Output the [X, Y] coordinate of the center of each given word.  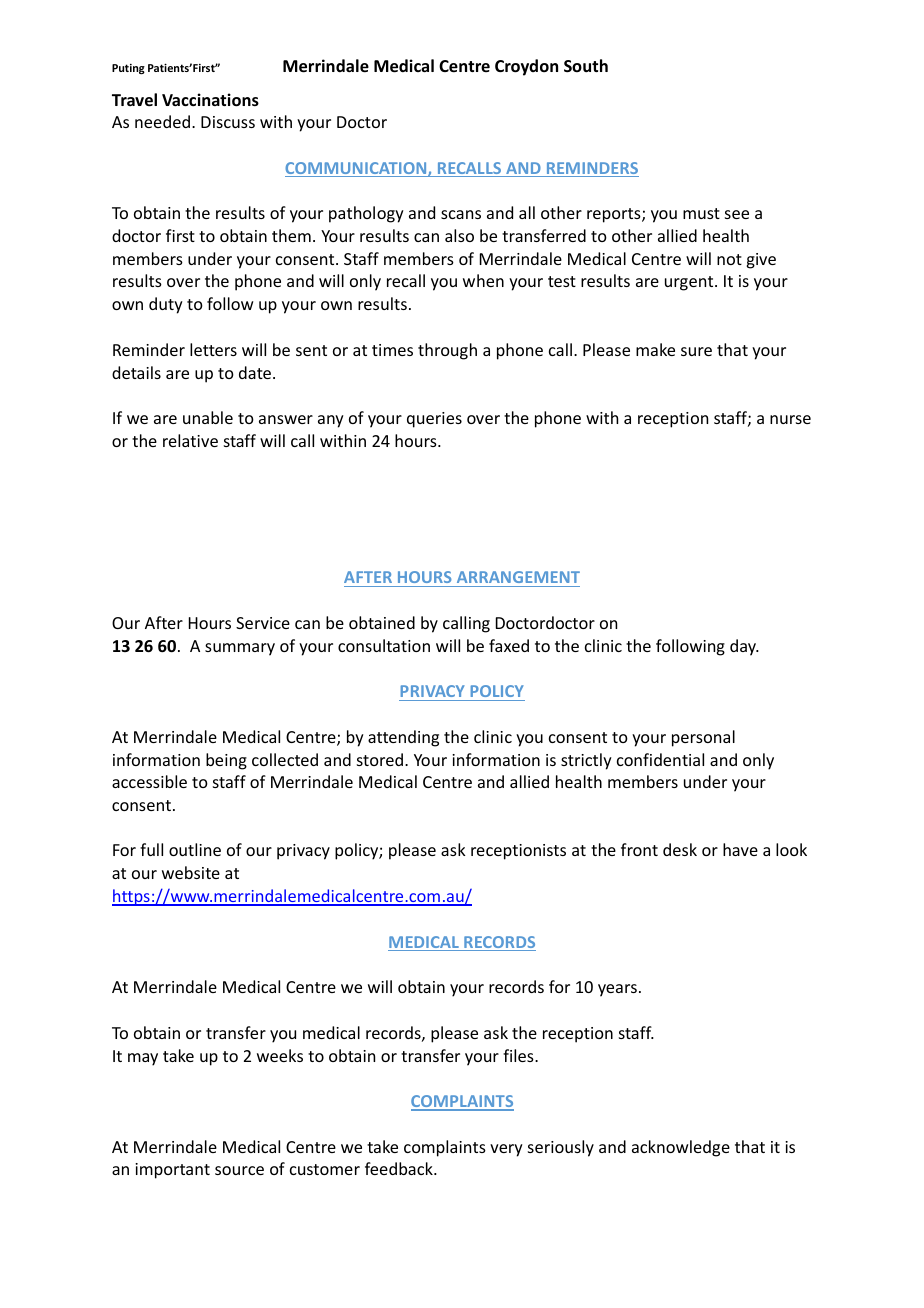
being [226, 761]
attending [403, 738]
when [483, 280]
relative [190, 440]
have [740, 849]
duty [166, 305]
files [519, 1055]
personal [703, 738]
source [239, 1170]
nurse [790, 419]
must [701, 213]
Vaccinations [210, 100]
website [191, 872]
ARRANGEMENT [517, 579]
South [586, 65]
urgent [690, 283]
